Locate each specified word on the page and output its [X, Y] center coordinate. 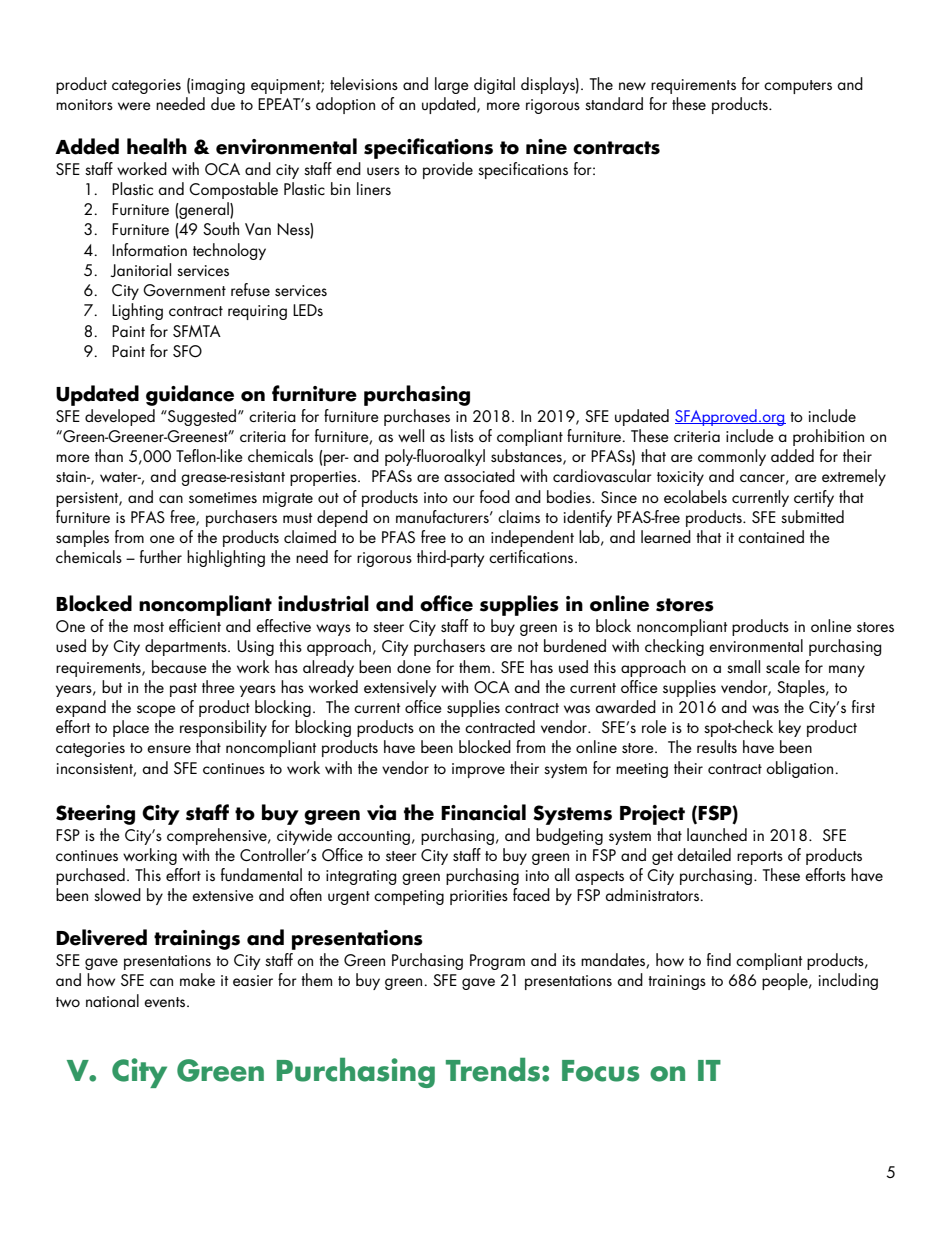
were [134, 106]
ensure [169, 749]
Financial [483, 812]
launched [717, 834]
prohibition [828, 437]
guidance [190, 395]
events [166, 1002]
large [452, 85]
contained [771, 536]
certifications [532, 556]
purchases [417, 417]
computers [798, 87]
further [161, 557]
